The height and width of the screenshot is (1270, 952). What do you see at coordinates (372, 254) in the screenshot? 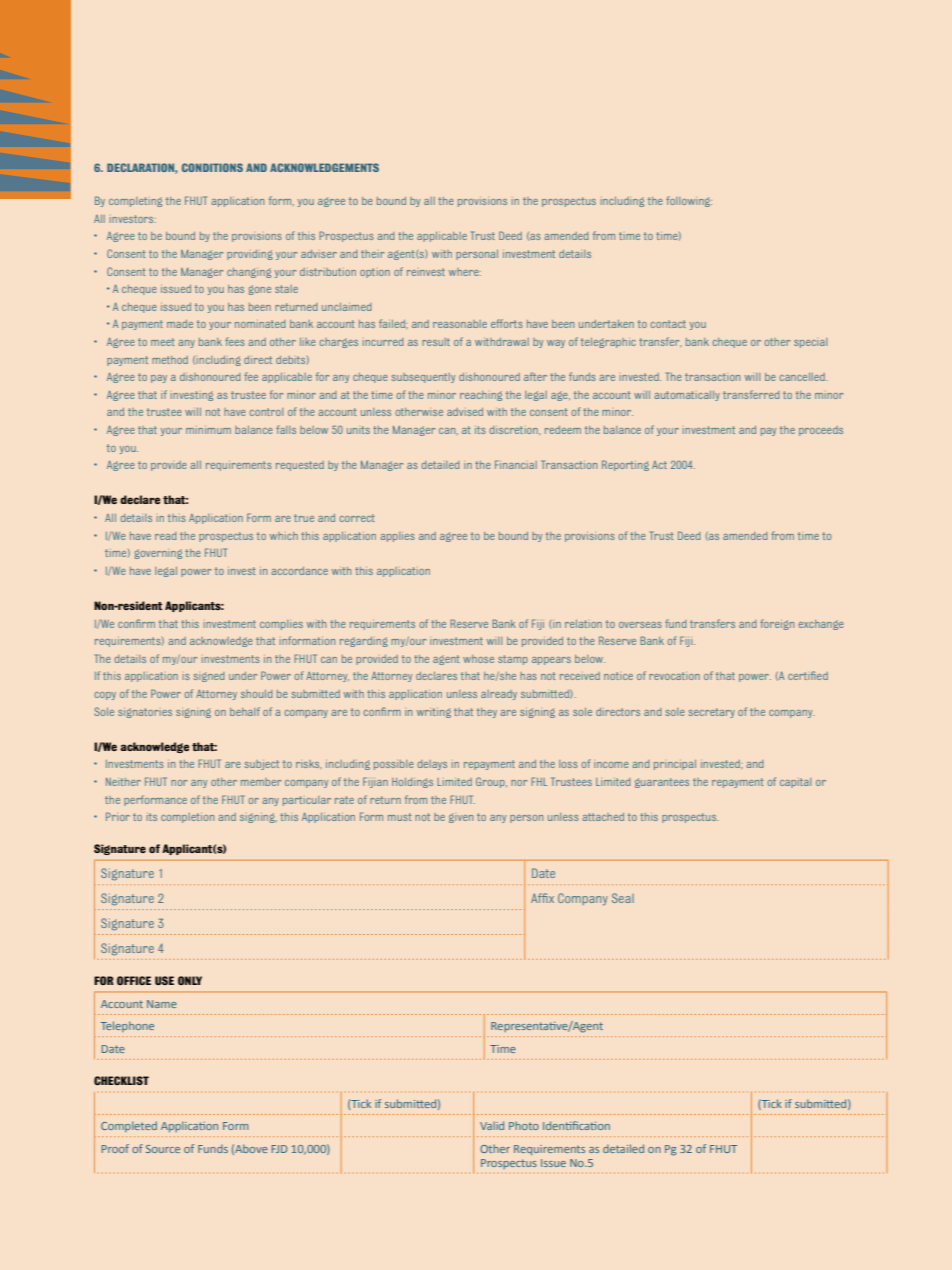
I see `their` at bounding box center [372, 254].
